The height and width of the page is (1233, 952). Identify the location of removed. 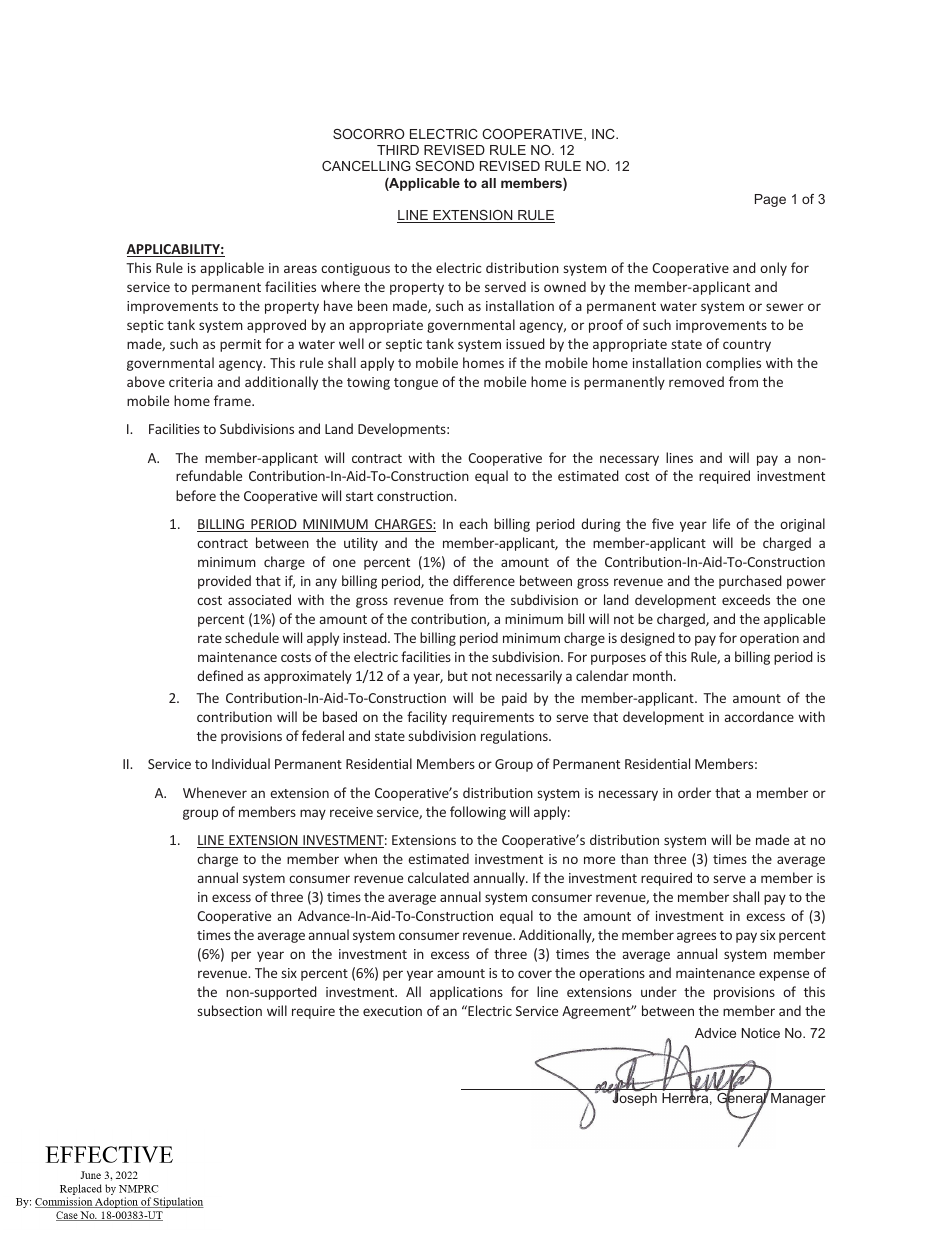
(696, 381).
